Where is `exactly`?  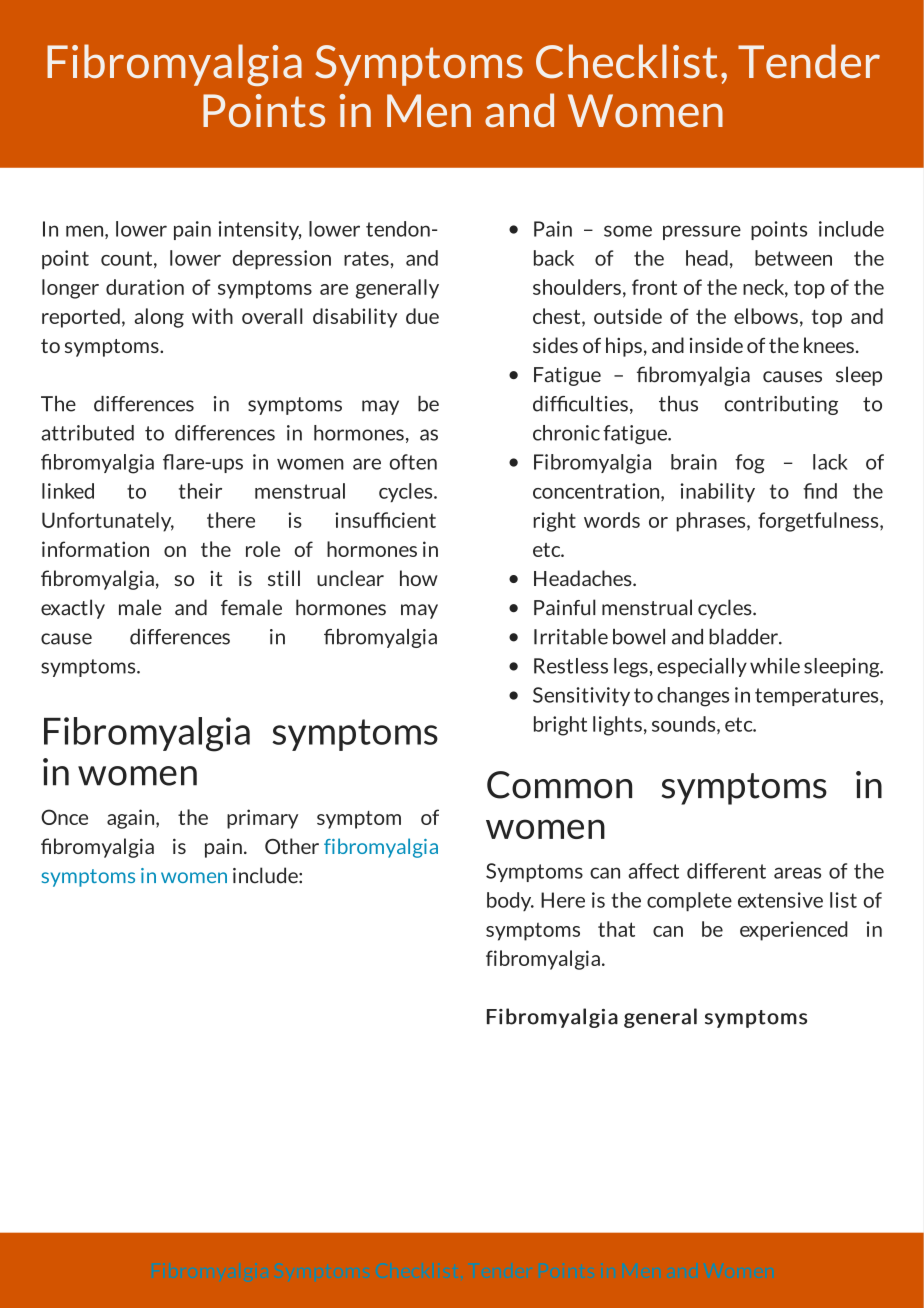
exactly is located at coordinates (73, 609).
